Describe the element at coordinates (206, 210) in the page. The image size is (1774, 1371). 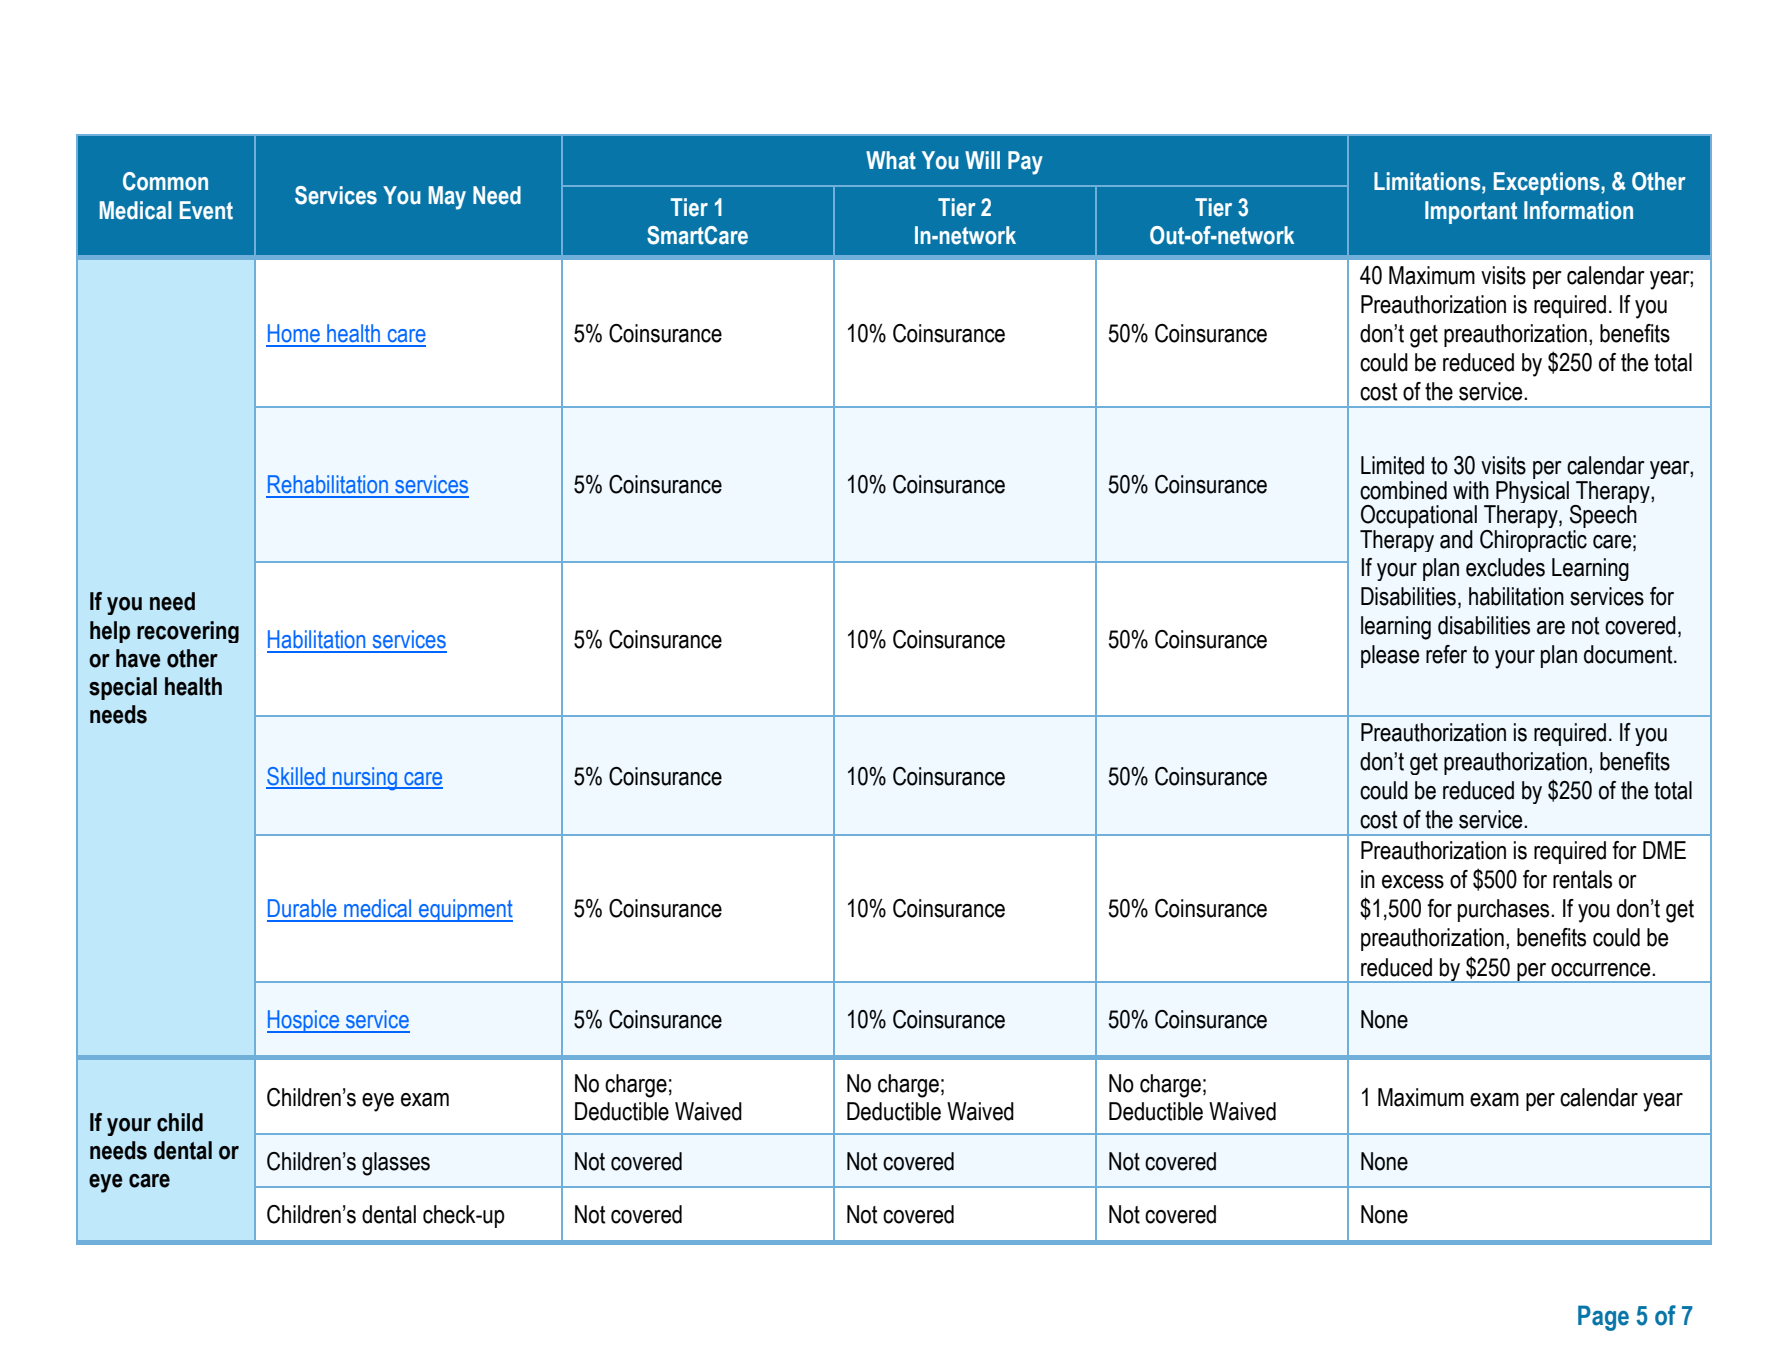
I see `Event` at that location.
